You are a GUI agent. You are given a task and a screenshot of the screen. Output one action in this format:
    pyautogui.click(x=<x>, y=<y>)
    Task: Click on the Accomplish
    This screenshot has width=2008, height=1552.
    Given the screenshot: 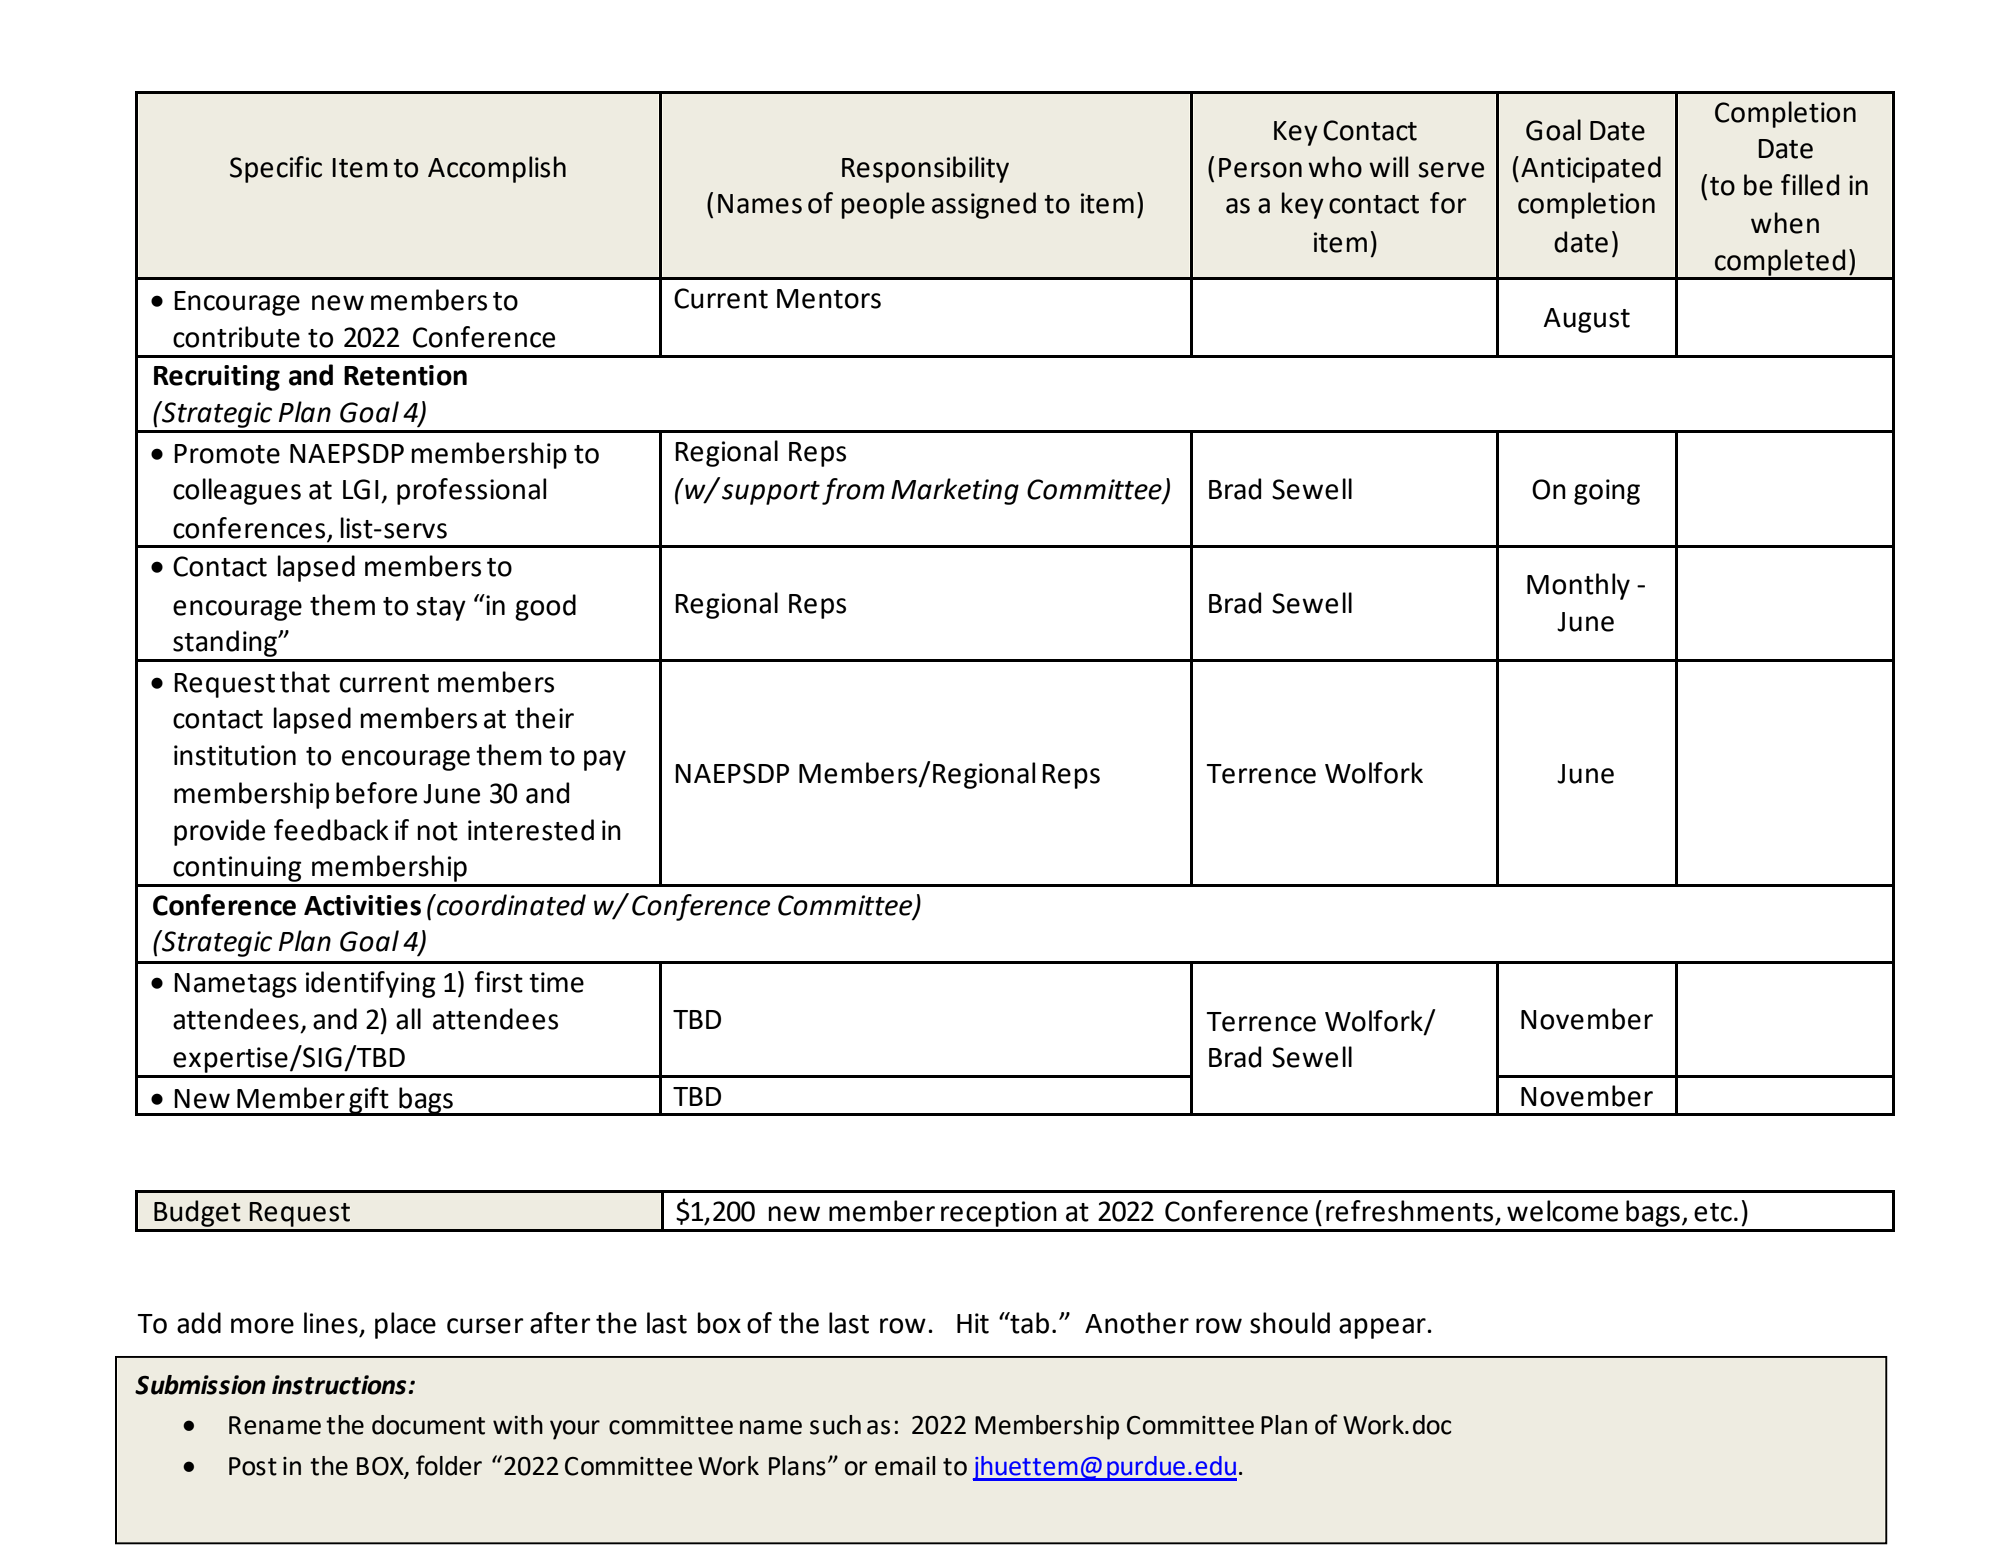 What is the action you would take?
    pyautogui.click(x=497, y=169)
